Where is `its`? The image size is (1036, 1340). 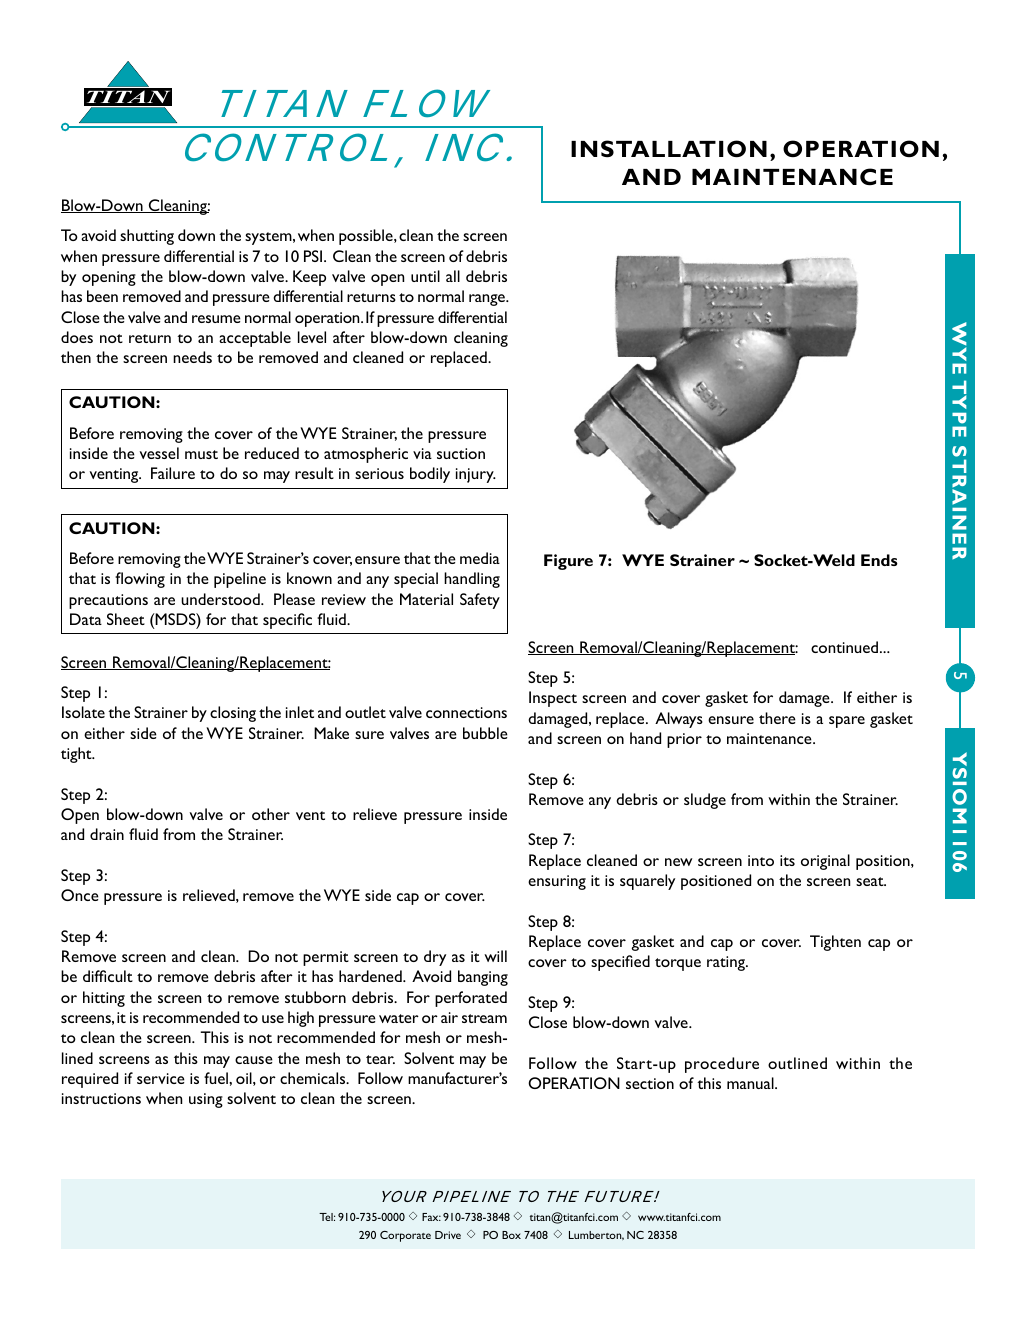 its is located at coordinates (787, 860).
